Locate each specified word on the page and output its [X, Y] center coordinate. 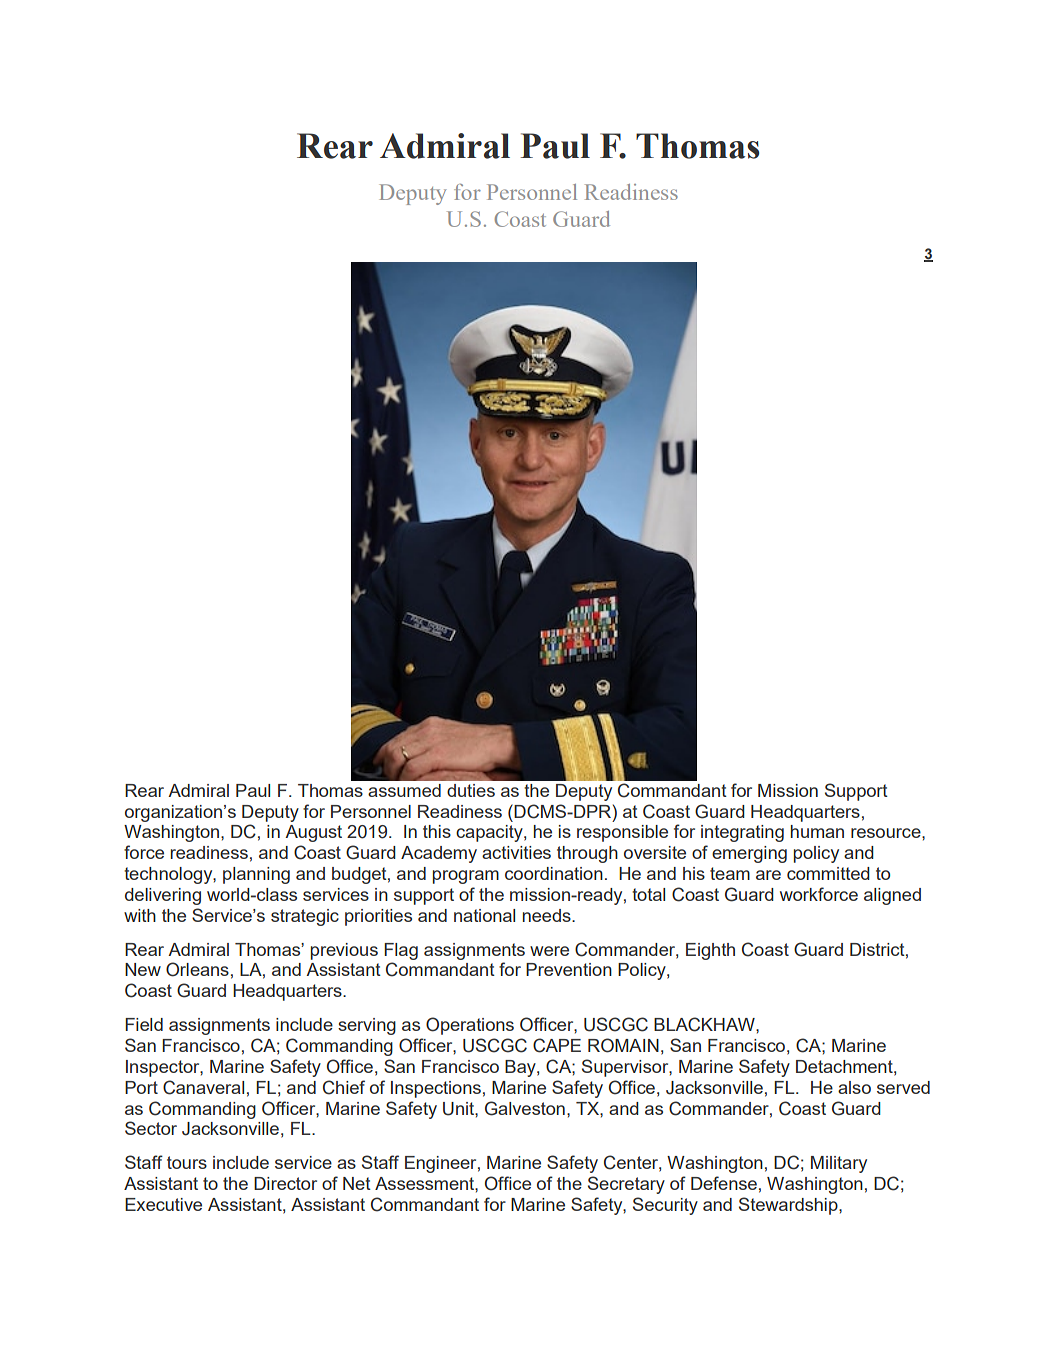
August [313, 833]
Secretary [626, 1185]
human [817, 831]
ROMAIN [623, 1045]
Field [144, 1024]
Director [285, 1183]
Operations [470, 1026]
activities [516, 852]
